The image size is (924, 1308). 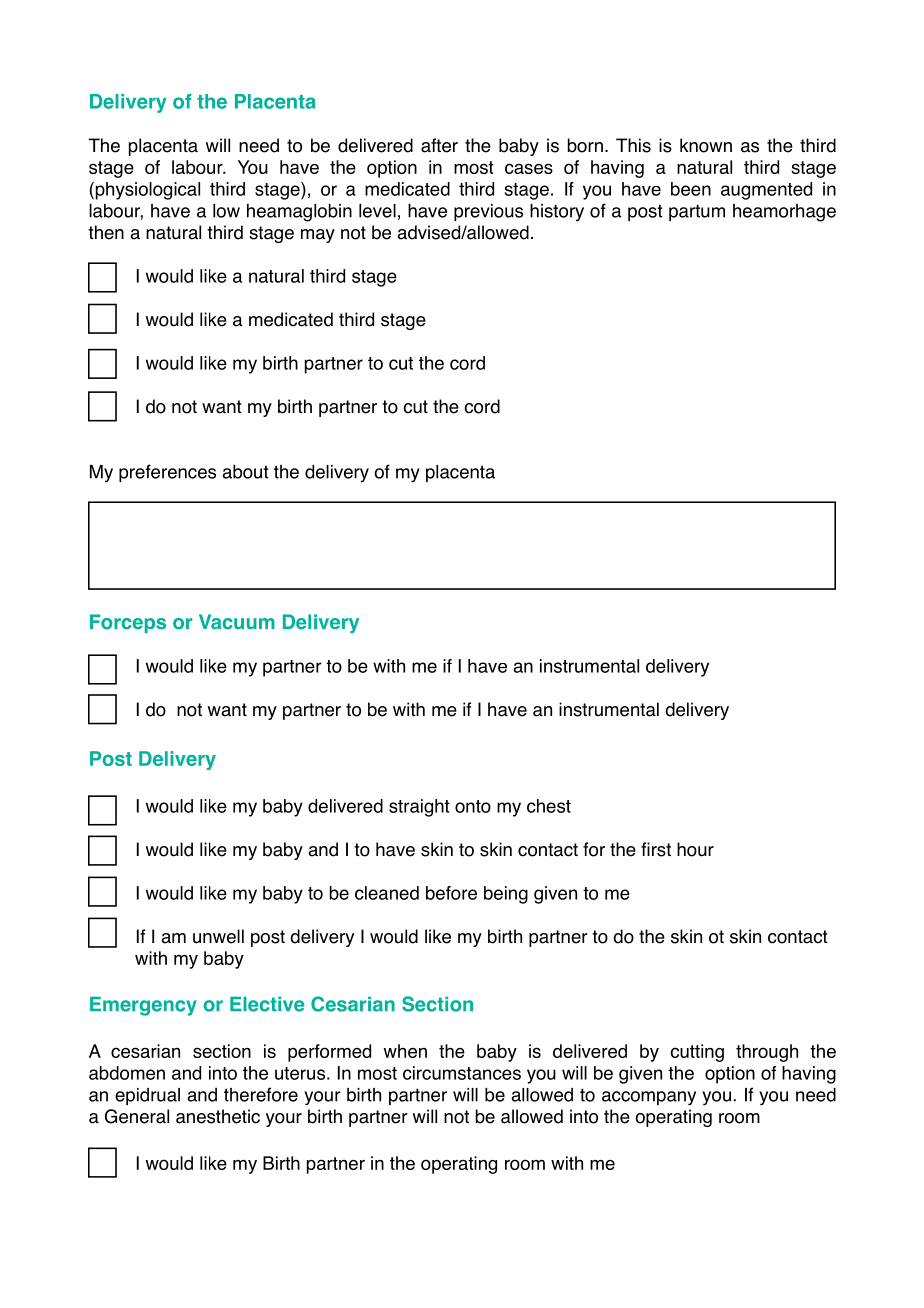 I want to click on been, so click(x=691, y=189).
